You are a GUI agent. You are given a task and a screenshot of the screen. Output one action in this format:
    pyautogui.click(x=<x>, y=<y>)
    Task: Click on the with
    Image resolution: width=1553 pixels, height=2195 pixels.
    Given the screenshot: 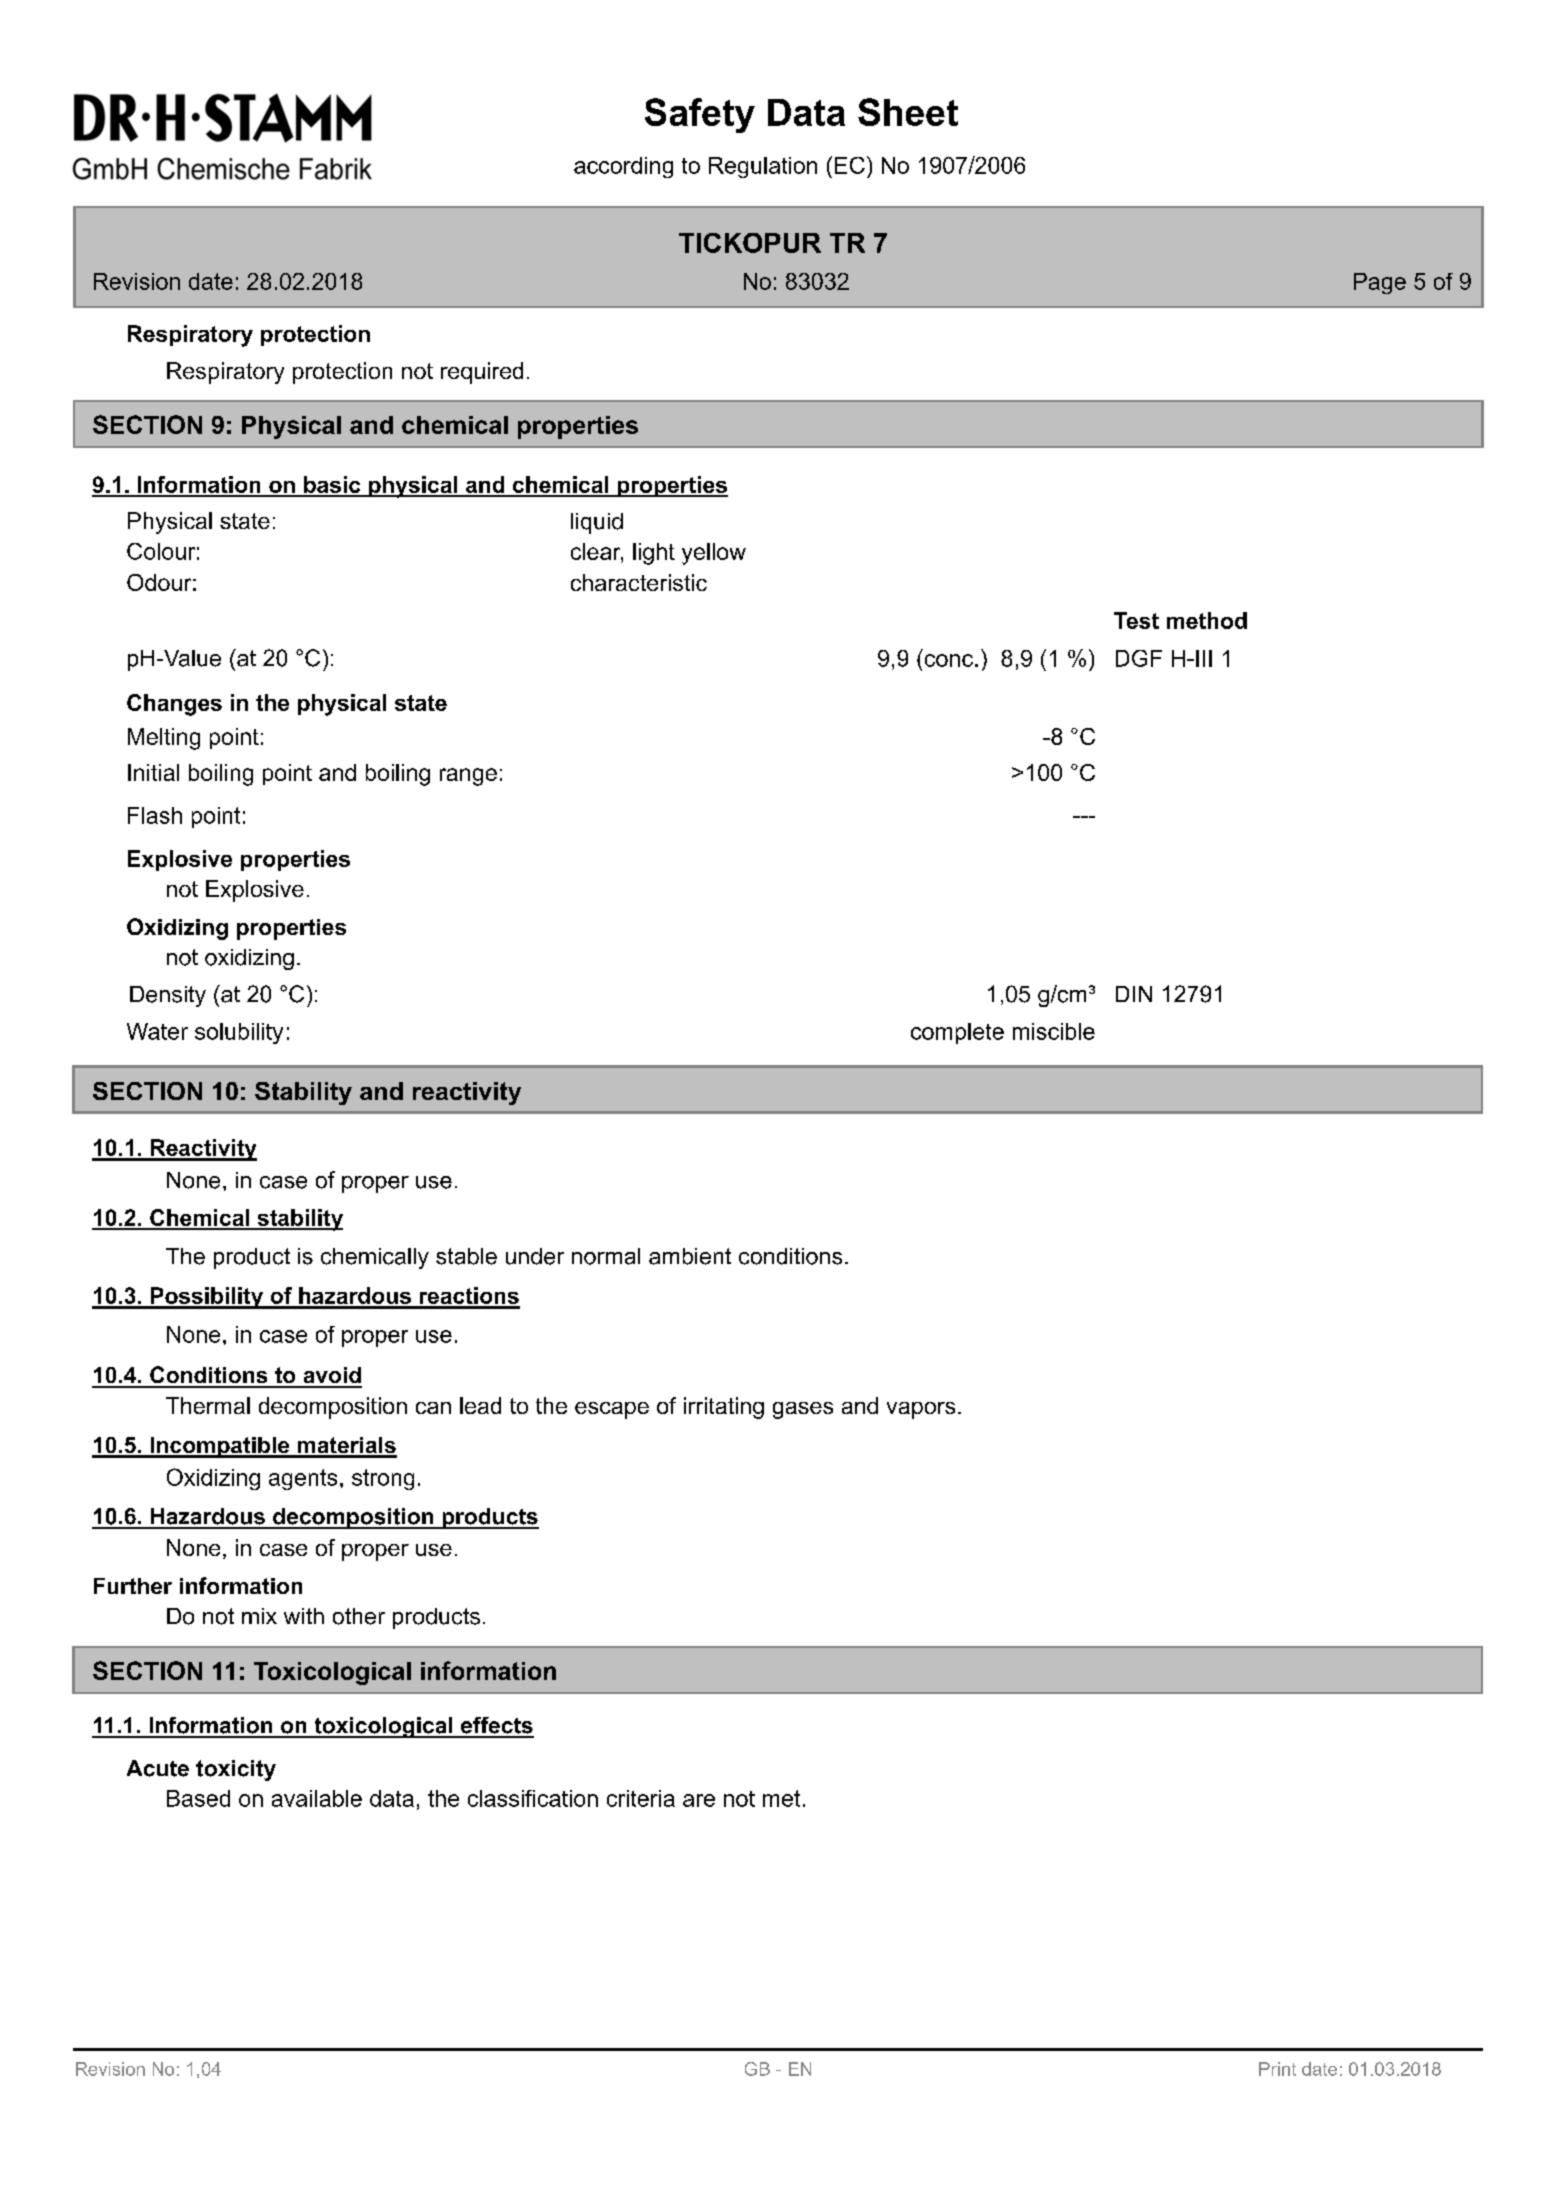 What is the action you would take?
    pyautogui.click(x=304, y=1616)
